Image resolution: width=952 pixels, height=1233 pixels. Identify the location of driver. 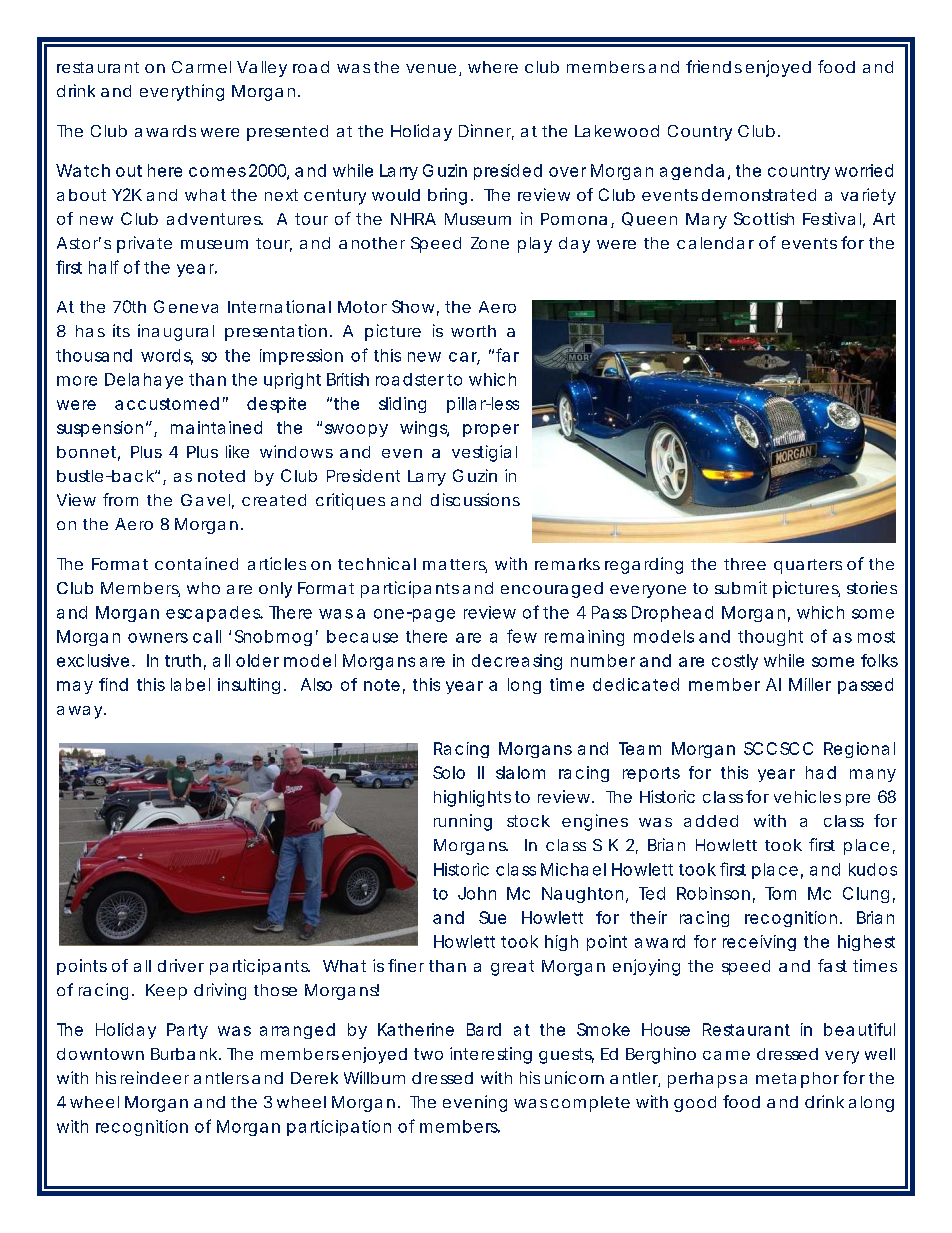
(181, 965).
